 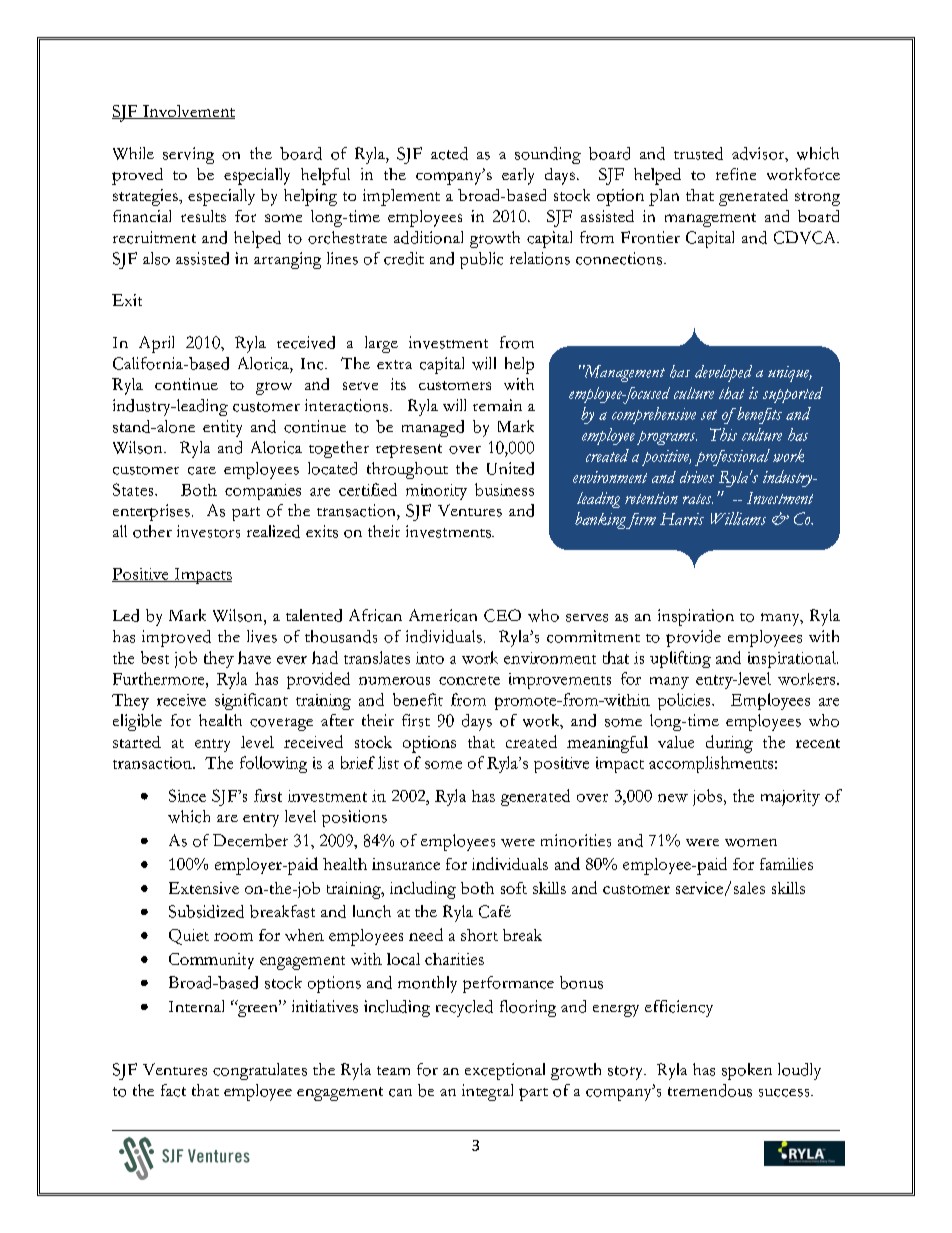 What do you see at coordinates (260, 1071) in the screenshot?
I see `congratulates` at bounding box center [260, 1071].
